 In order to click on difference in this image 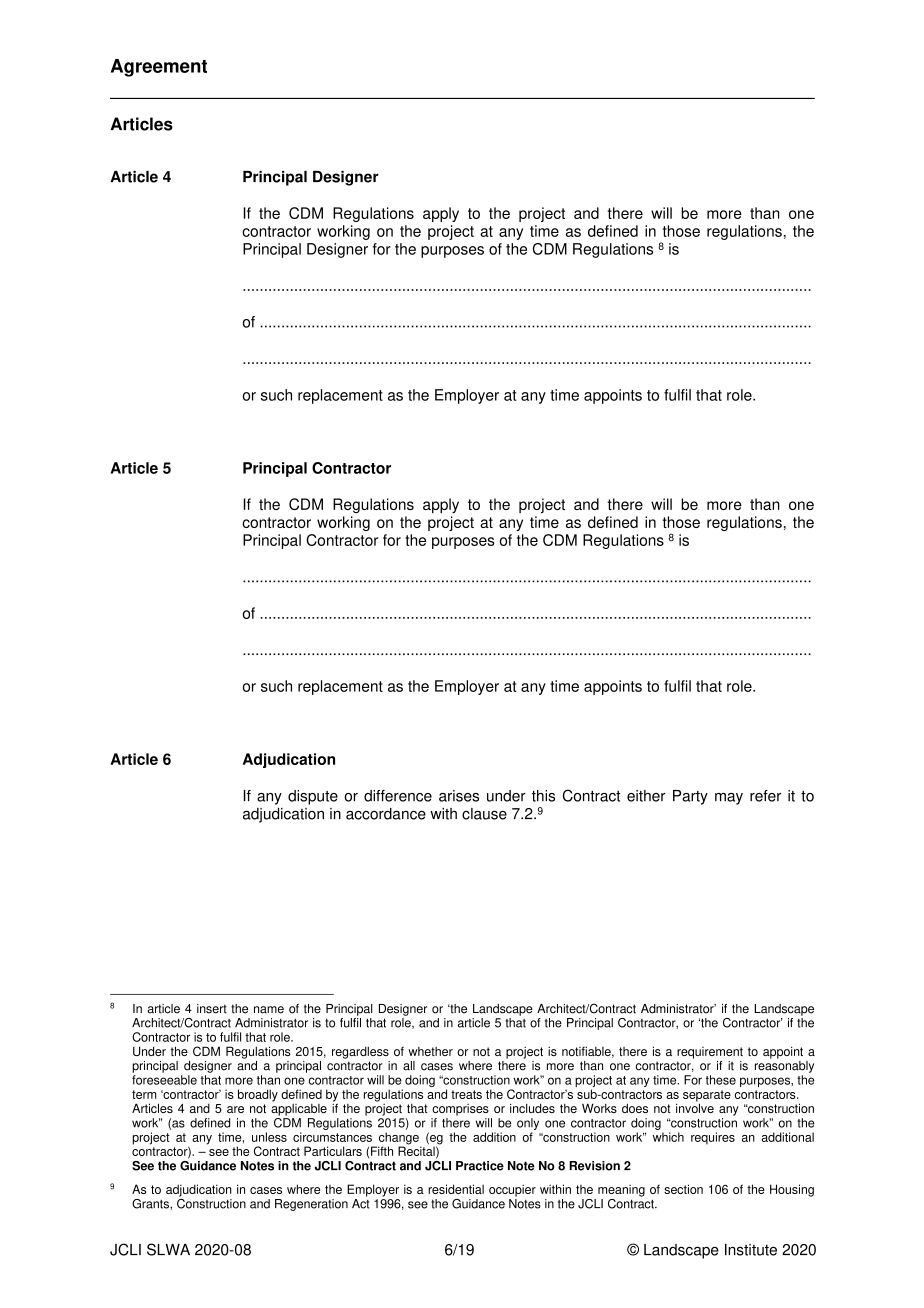, I will do `click(398, 796)`.
